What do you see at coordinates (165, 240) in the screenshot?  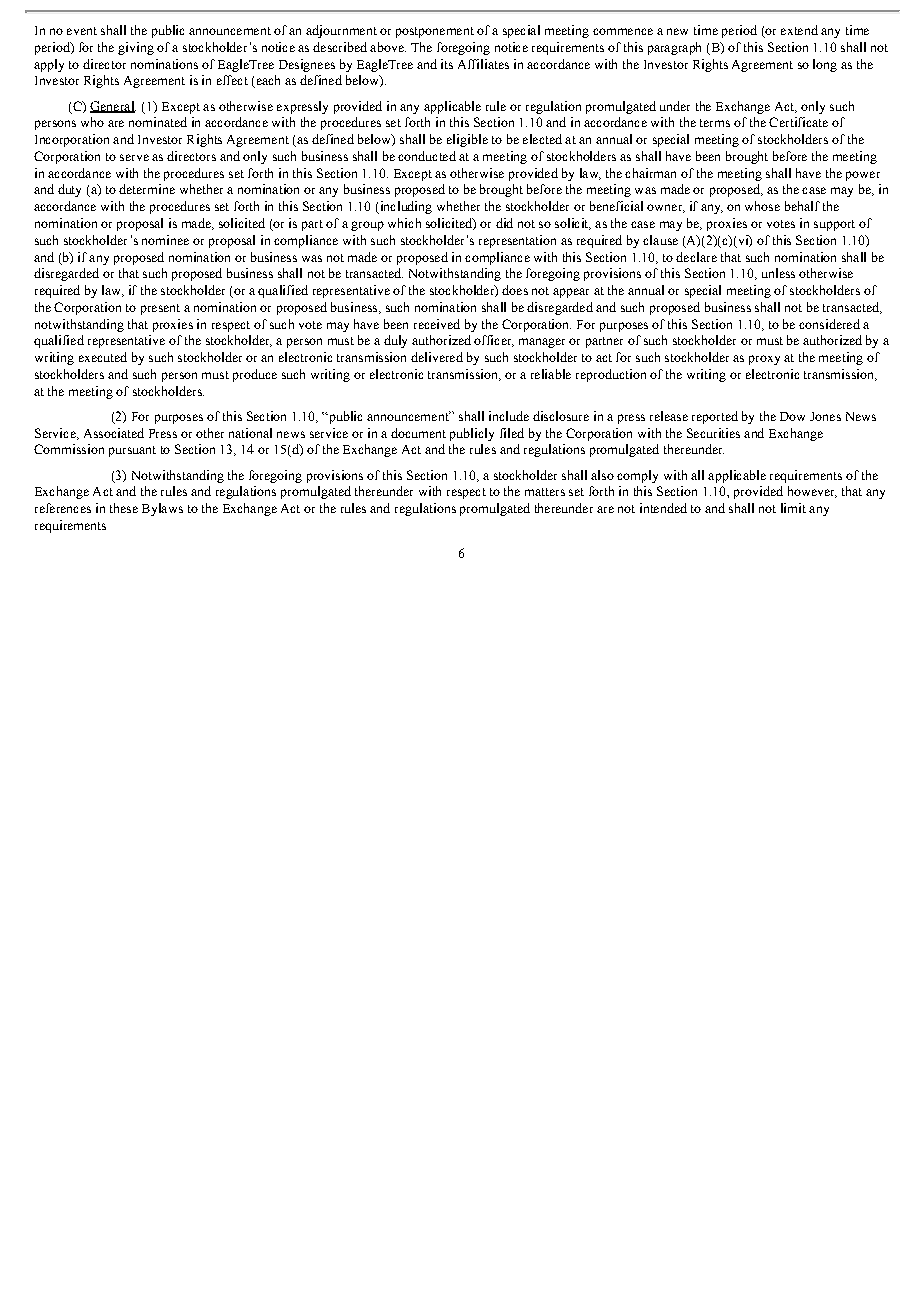 I see `nominee` at bounding box center [165, 240].
